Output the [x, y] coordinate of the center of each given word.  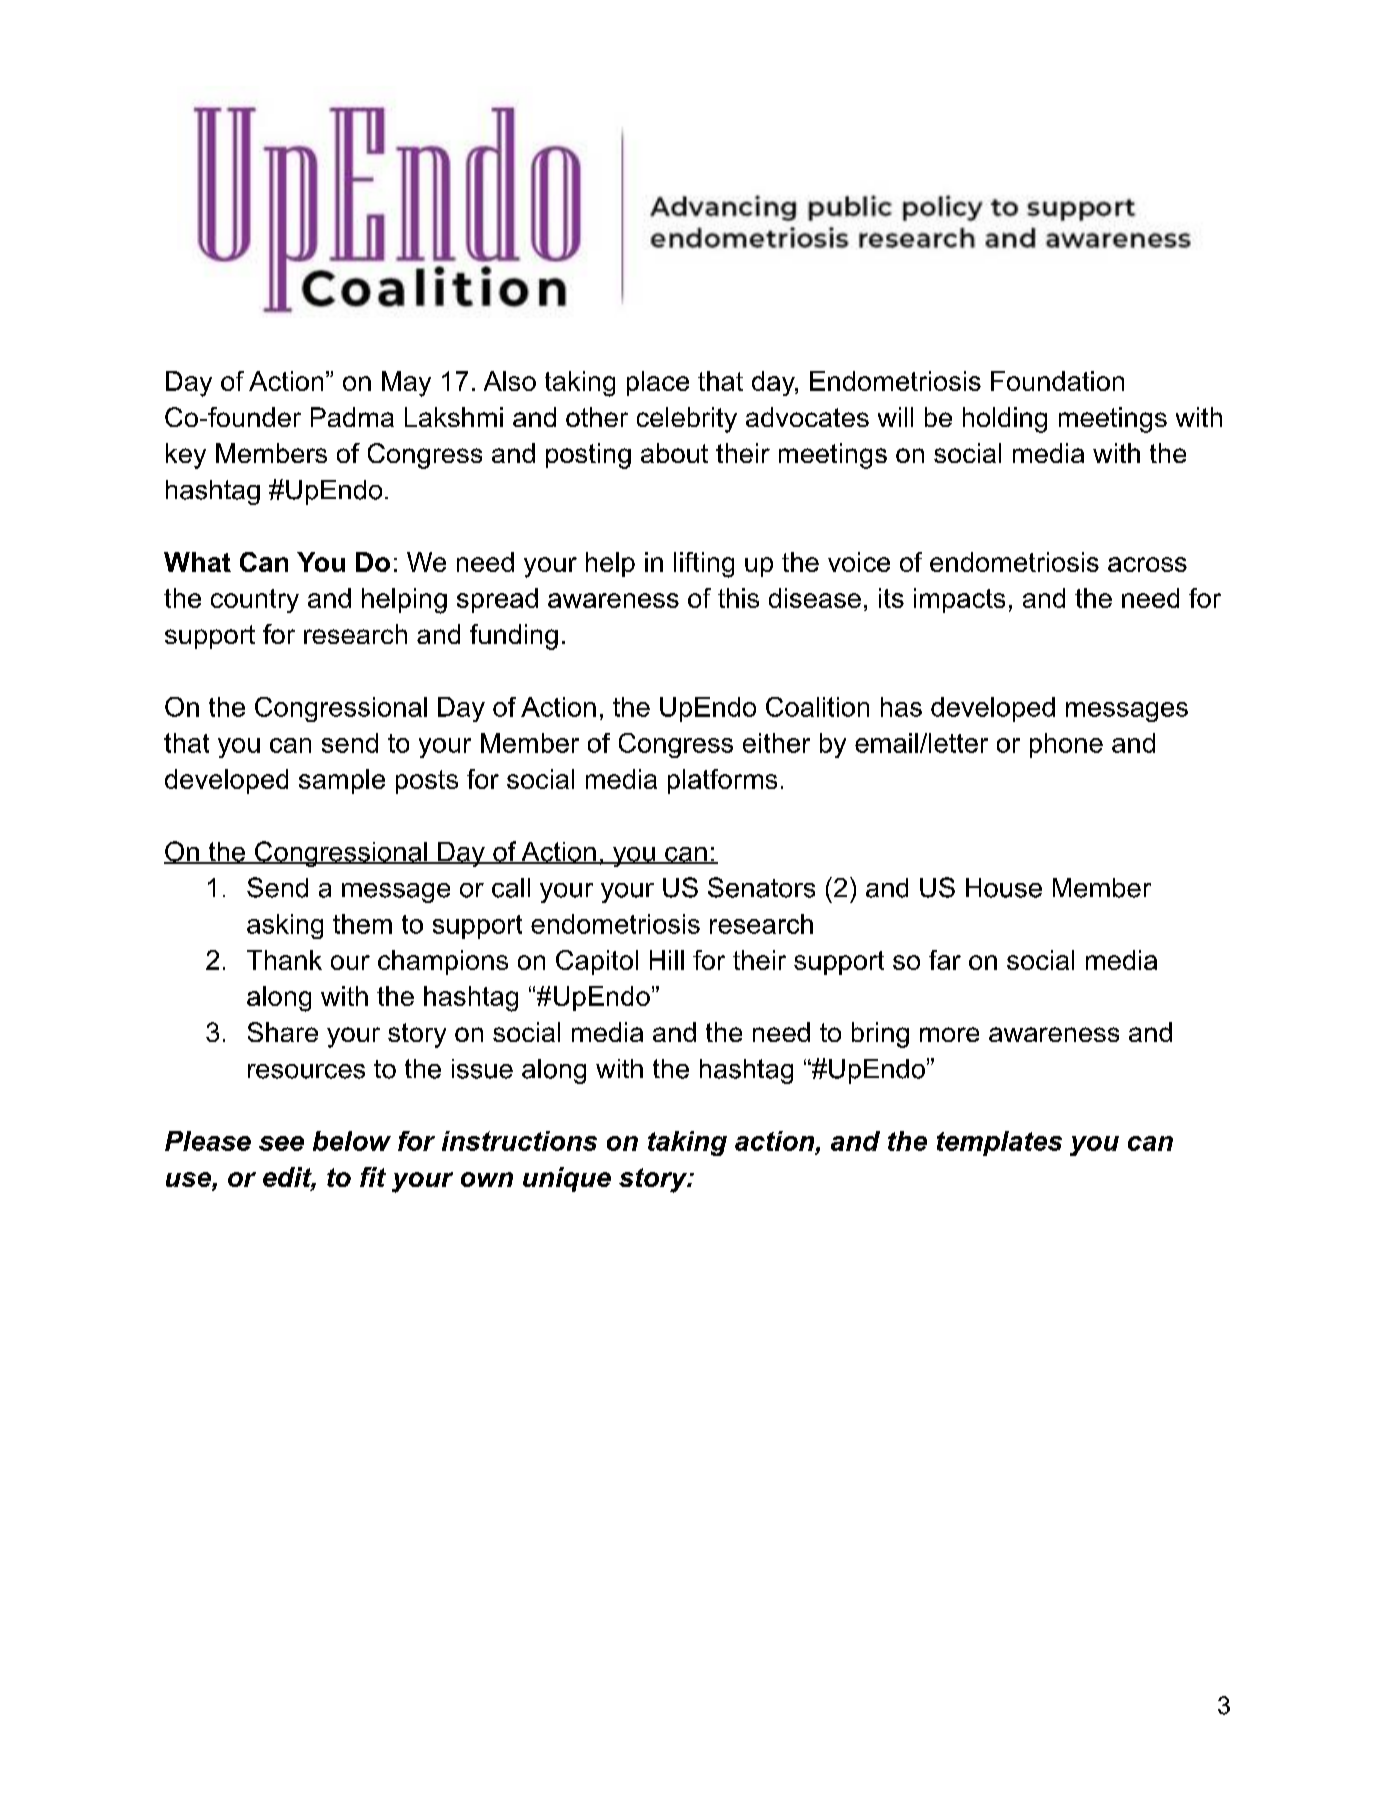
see [281, 1143]
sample [342, 781]
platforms [722, 781]
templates [999, 1143]
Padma [352, 417]
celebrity [687, 420]
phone [1066, 745]
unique [567, 1179]
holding [1005, 420]
